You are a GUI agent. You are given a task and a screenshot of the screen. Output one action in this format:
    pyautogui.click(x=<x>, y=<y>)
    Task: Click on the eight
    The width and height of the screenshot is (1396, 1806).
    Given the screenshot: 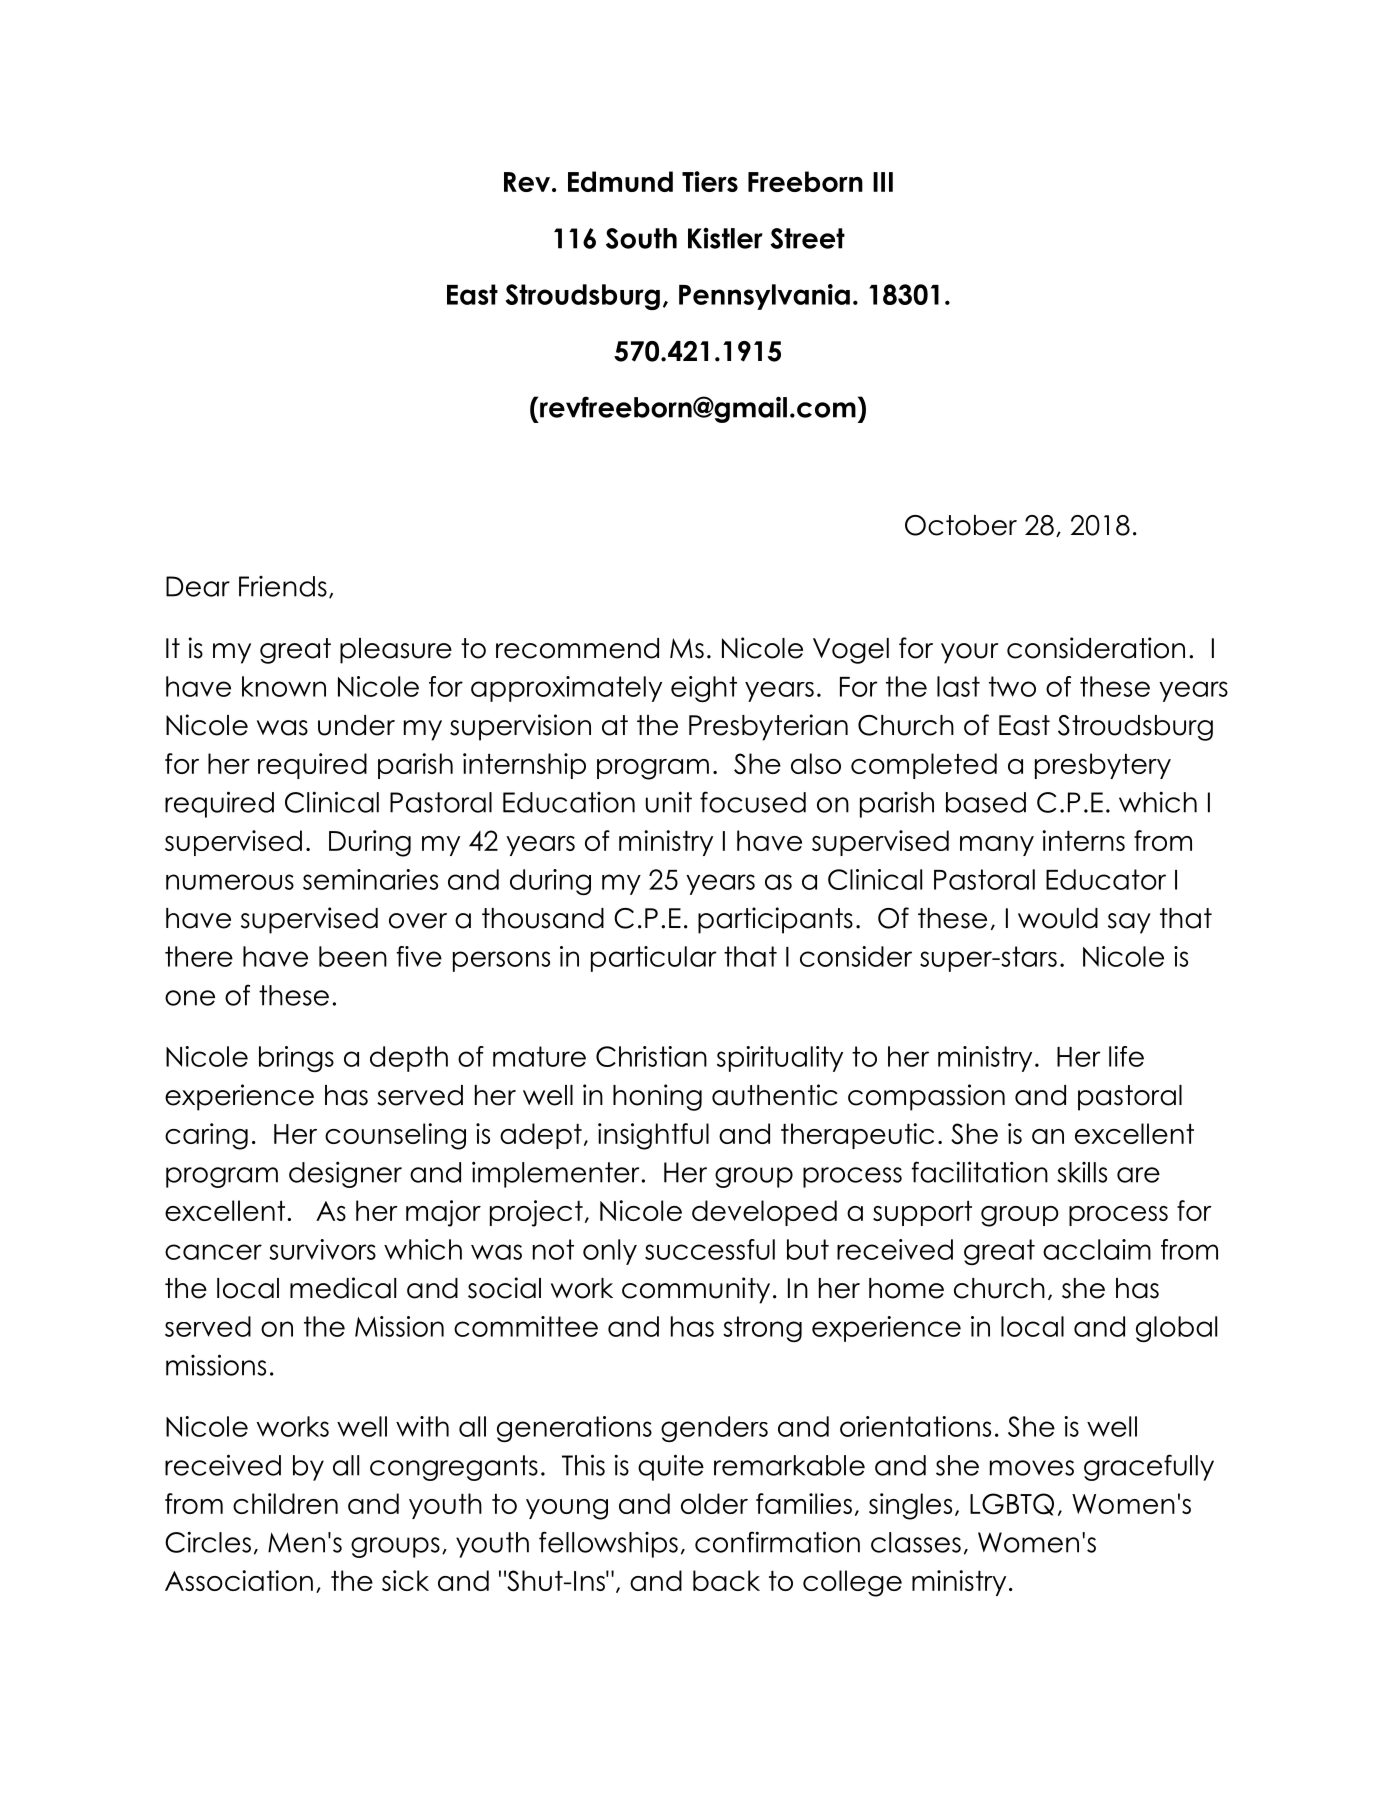 What is the action you would take?
    pyautogui.click(x=704, y=689)
